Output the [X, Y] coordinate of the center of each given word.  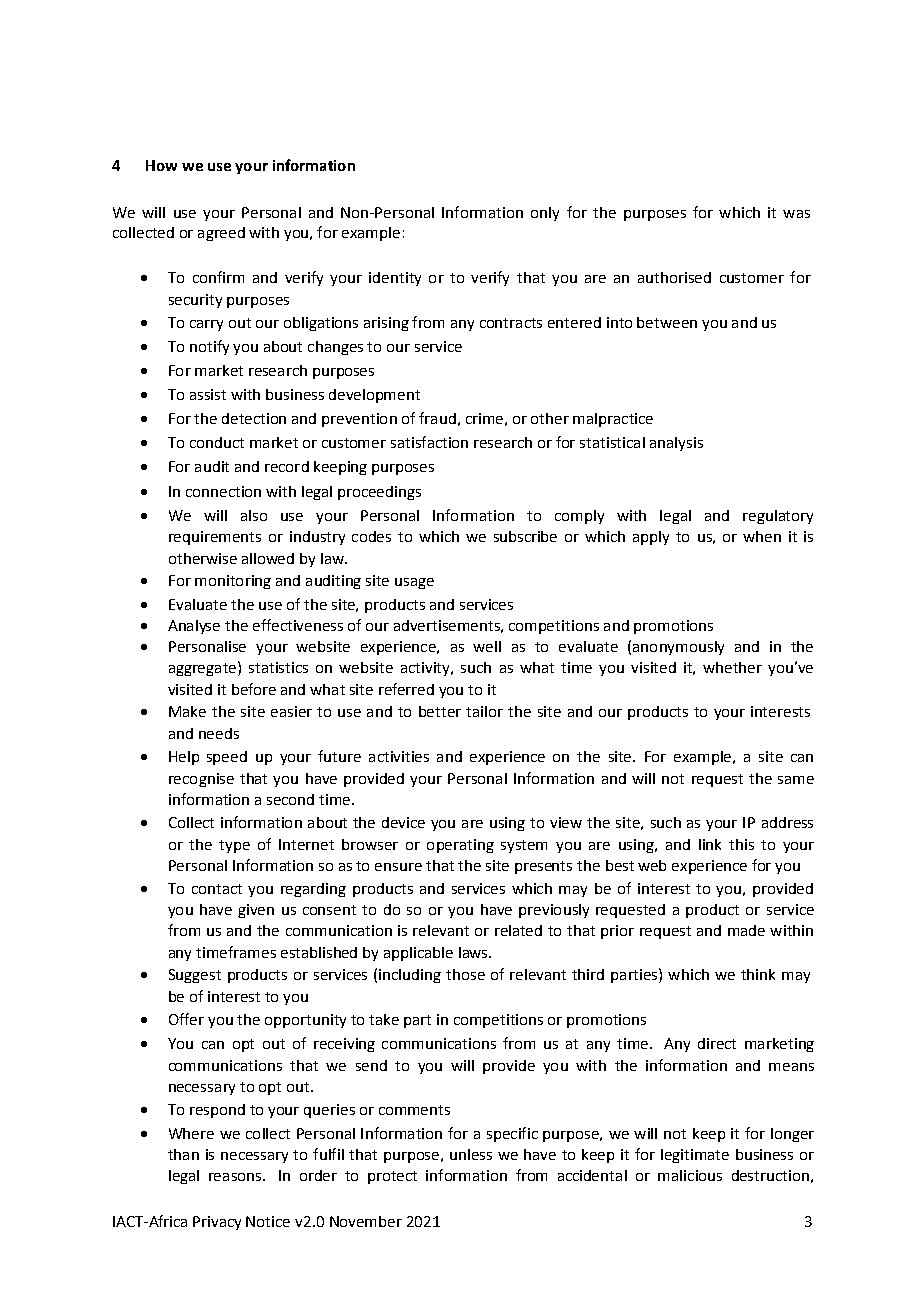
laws [474, 952]
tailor [484, 711]
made [746, 930]
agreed [221, 234]
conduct [217, 442]
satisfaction [429, 442]
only [545, 214]
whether [732, 667]
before [254, 689]
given [256, 911]
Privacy [217, 1223]
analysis [676, 444]
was [796, 214]
